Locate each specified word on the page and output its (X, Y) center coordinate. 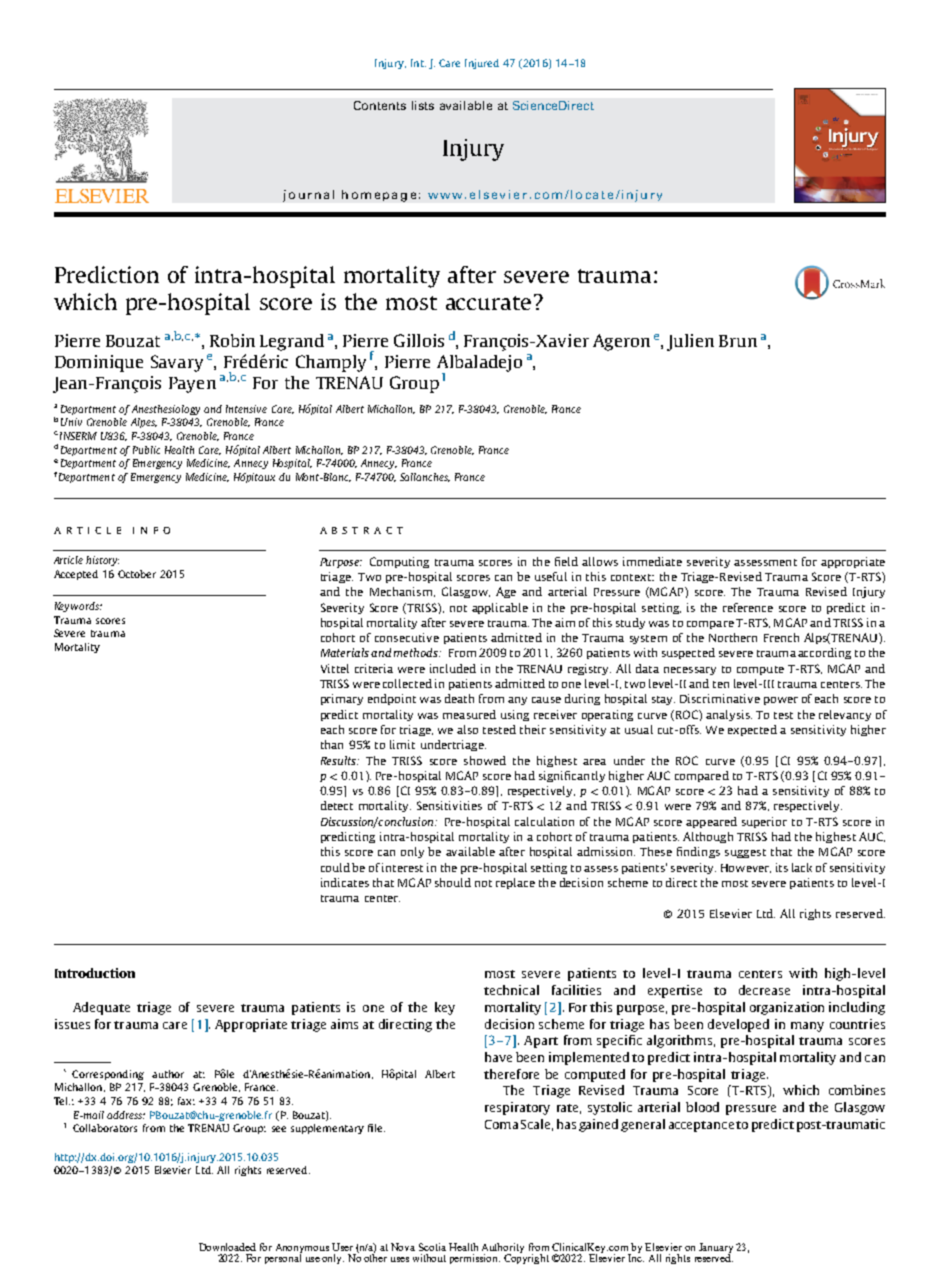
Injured (482, 64)
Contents (380, 105)
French (781, 637)
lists (423, 105)
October (137, 574)
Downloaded (227, 1247)
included (453, 668)
